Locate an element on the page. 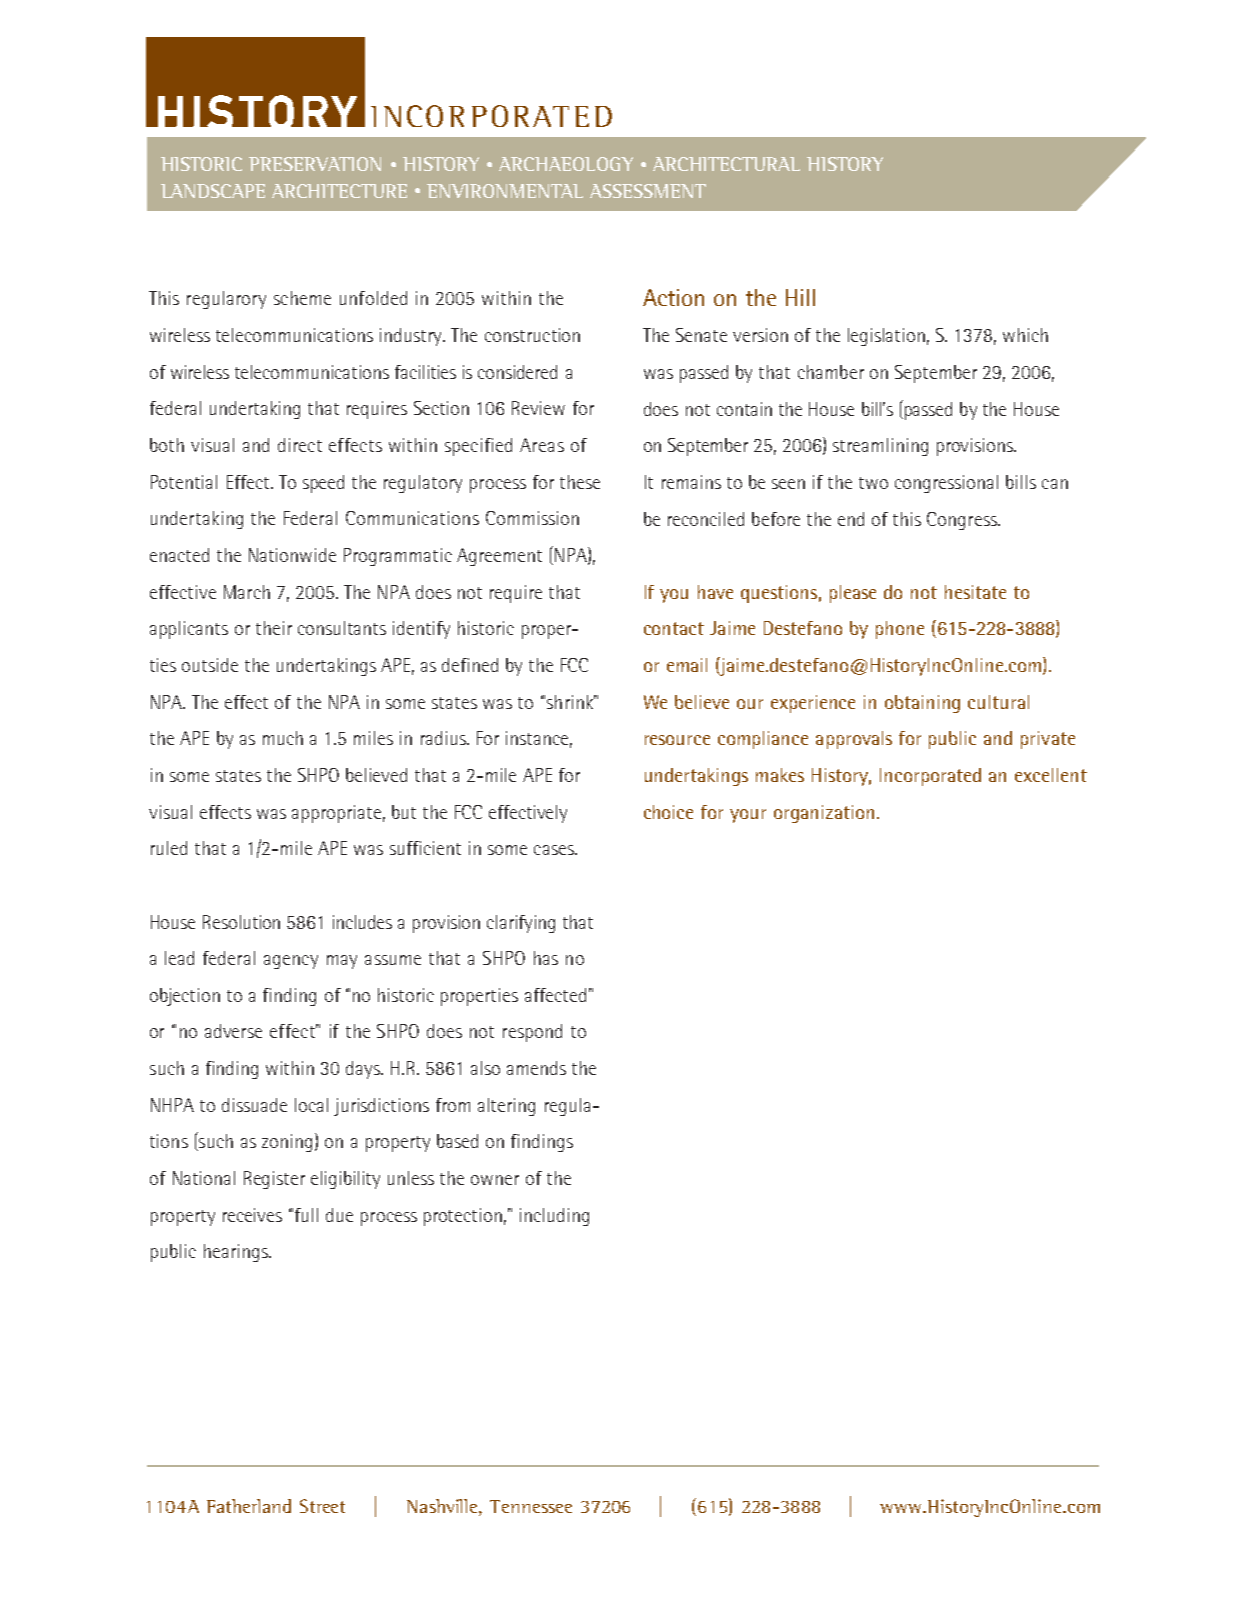 This document has height=1613, width=1246. LANDSCAPE is located at coordinates (213, 191).
